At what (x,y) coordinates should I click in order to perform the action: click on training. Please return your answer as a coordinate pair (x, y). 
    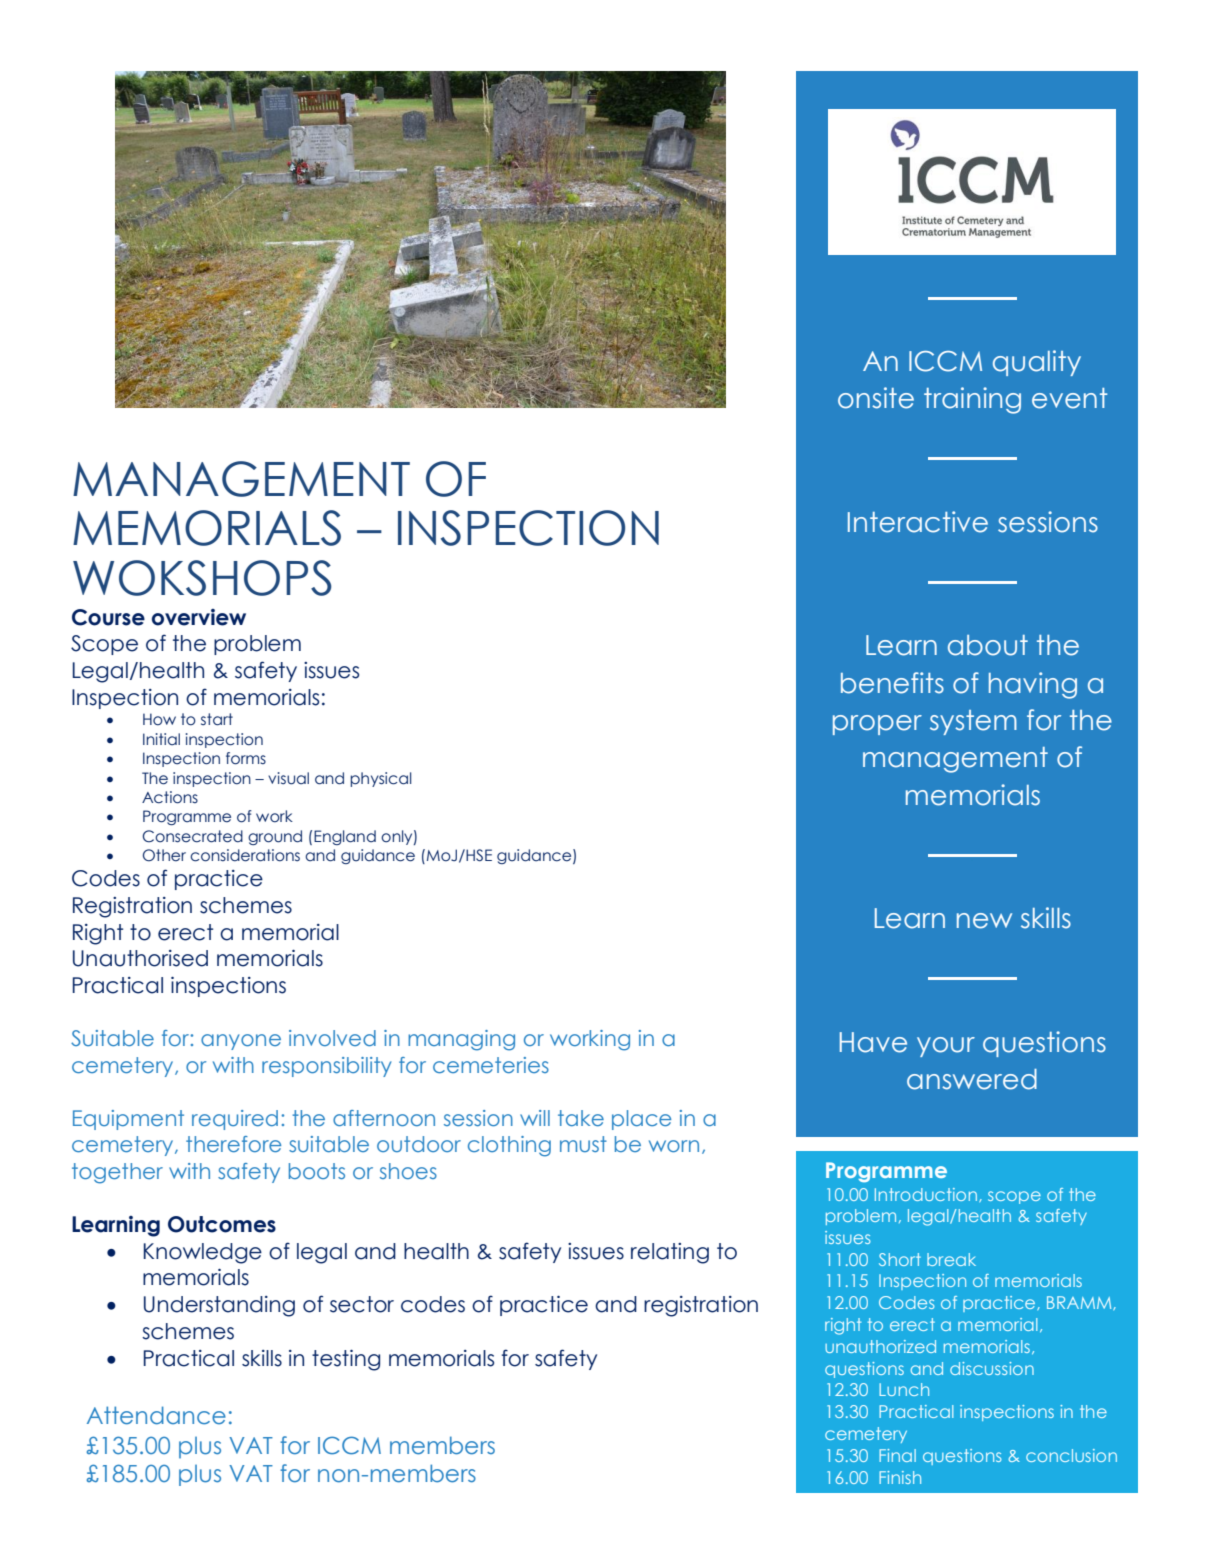
    Looking at the image, I should click on (972, 400).
